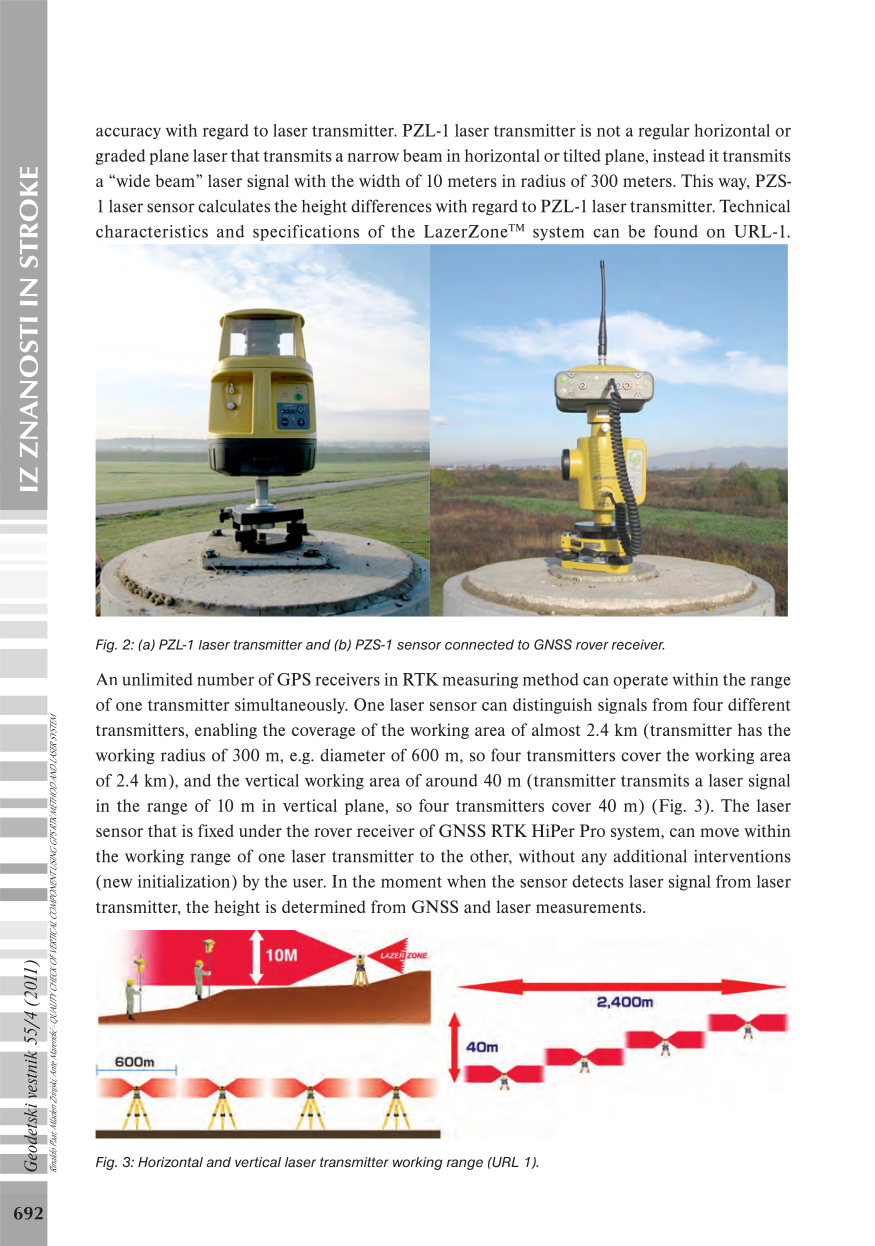 The height and width of the screenshot is (1246, 875). I want to click on different, so click(759, 704).
